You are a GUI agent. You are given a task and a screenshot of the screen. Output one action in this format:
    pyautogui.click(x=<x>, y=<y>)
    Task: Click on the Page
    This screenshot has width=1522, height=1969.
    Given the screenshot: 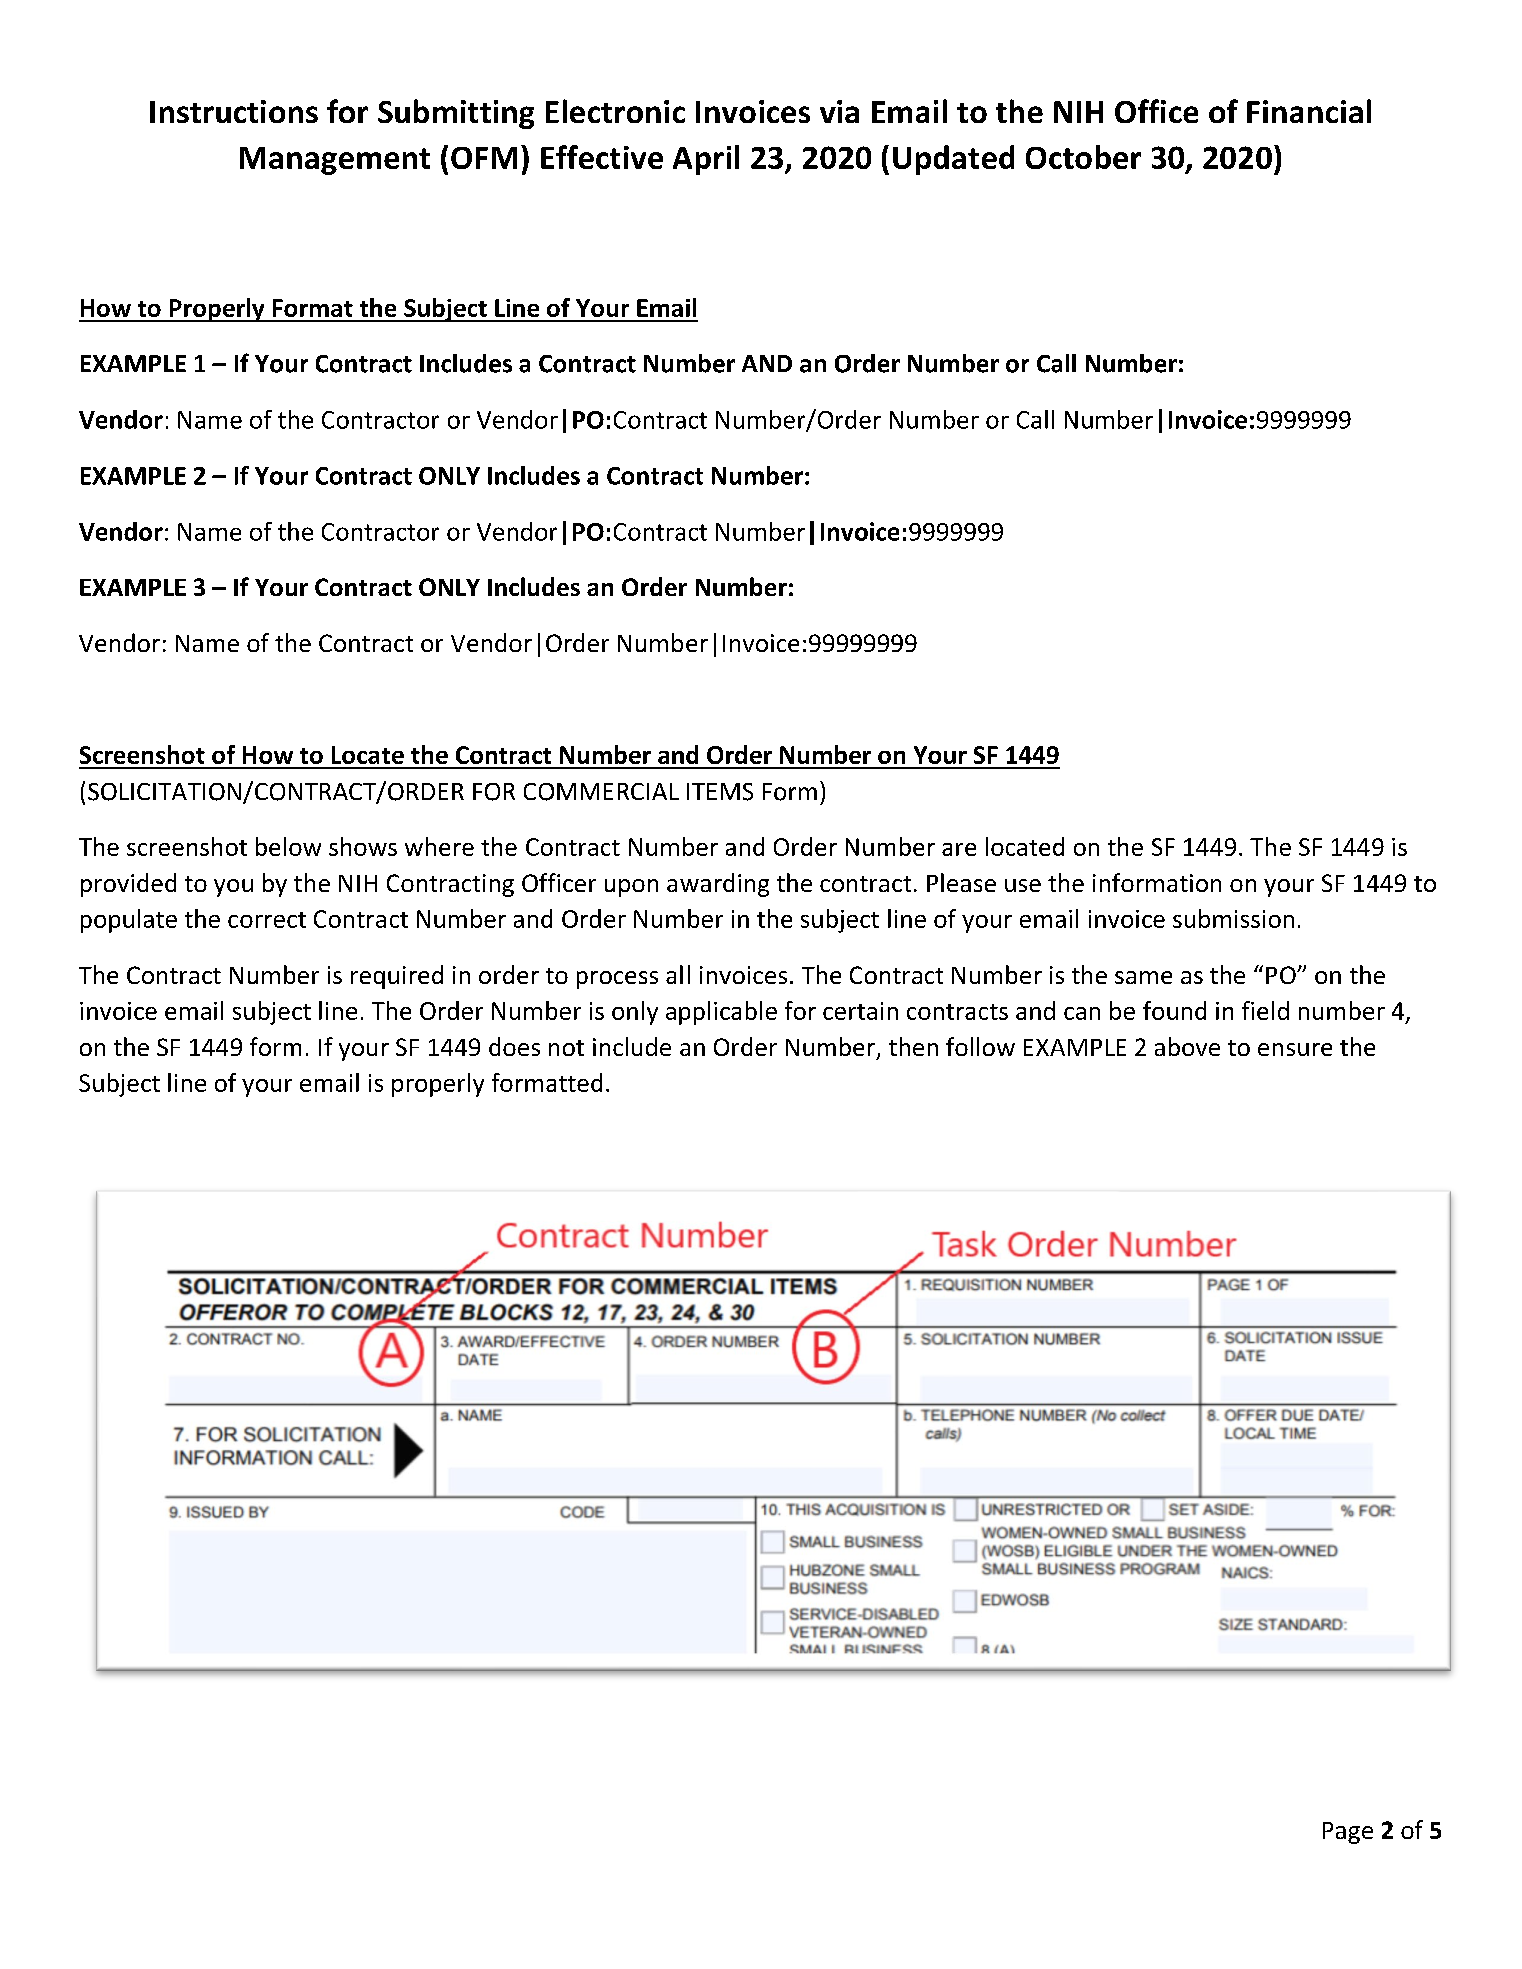 What is the action you would take?
    pyautogui.click(x=1348, y=1833)
